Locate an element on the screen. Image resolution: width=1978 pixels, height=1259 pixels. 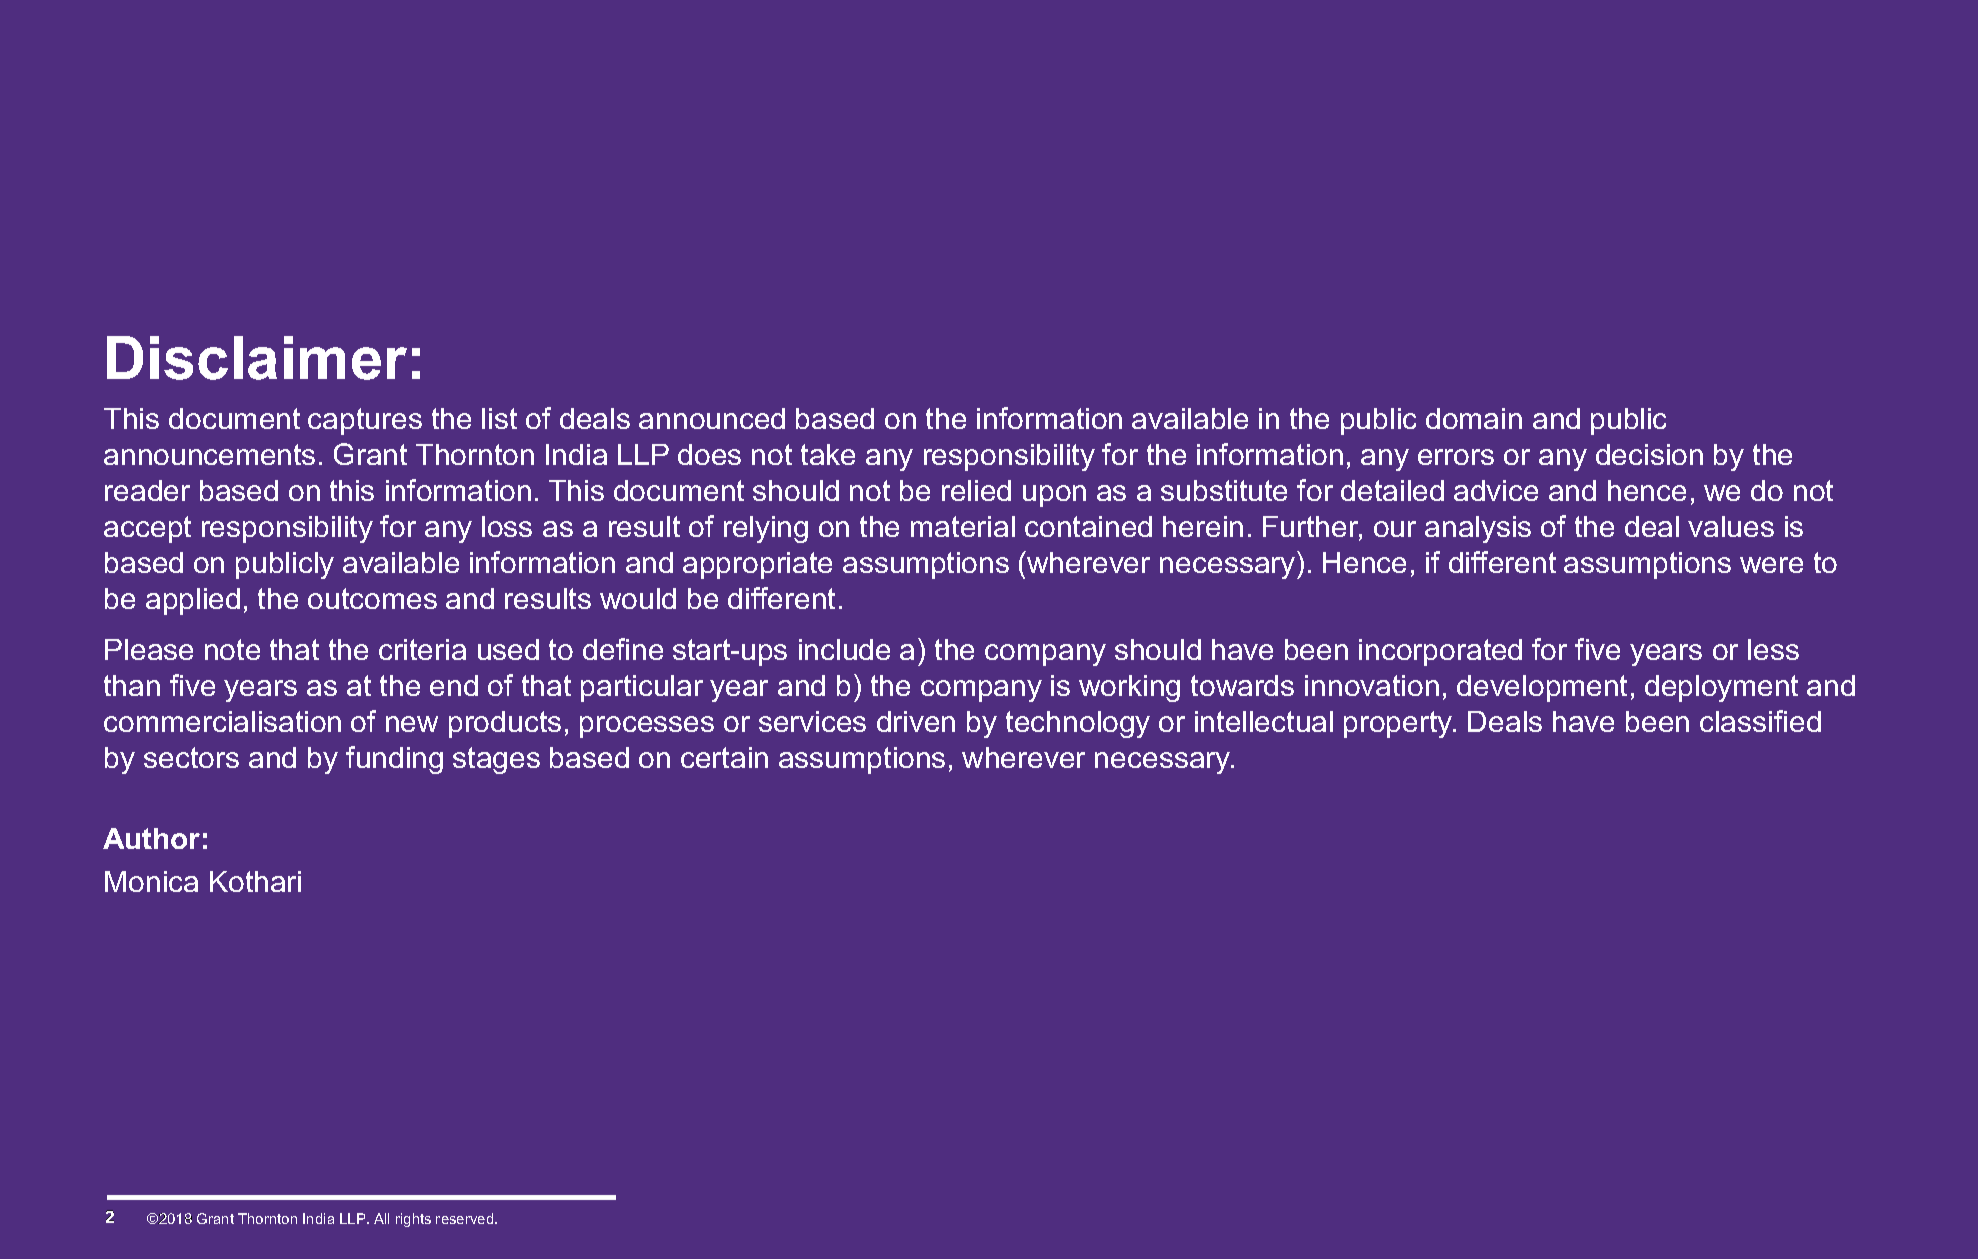
domain is located at coordinates (1474, 418).
